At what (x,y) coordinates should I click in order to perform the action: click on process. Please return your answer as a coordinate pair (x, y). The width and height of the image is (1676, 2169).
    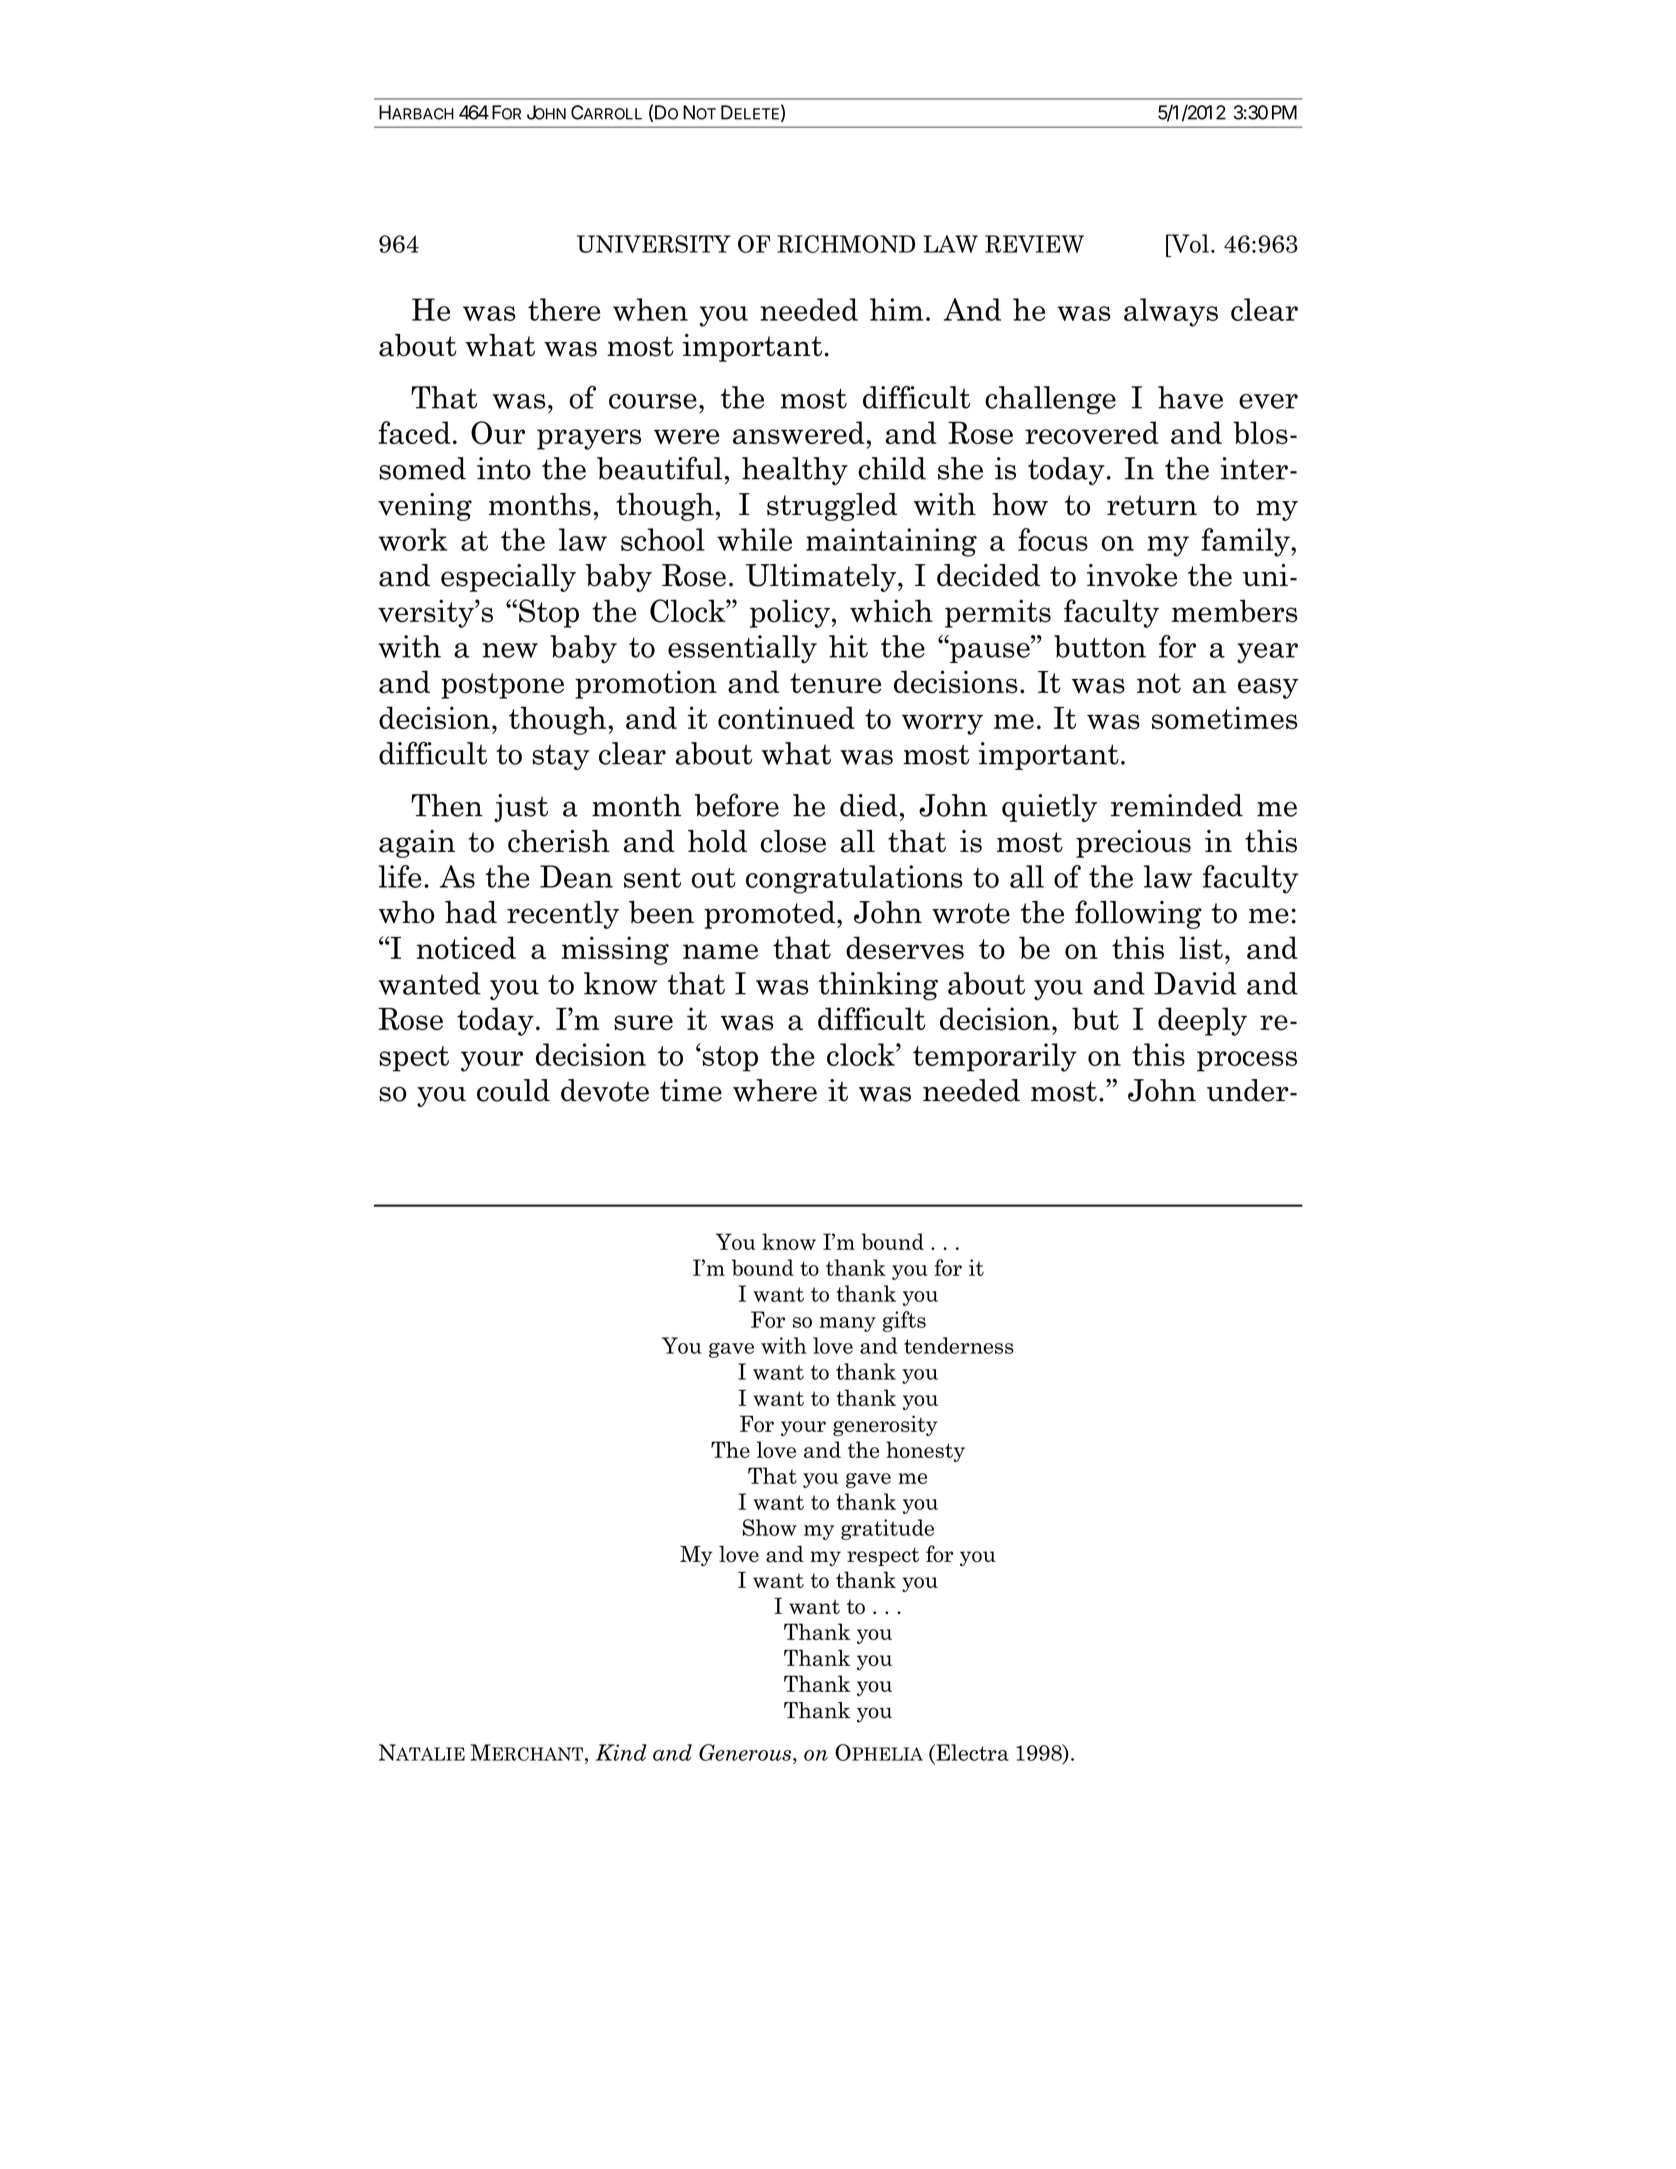
    Looking at the image, I should click on (1247, 1061).
